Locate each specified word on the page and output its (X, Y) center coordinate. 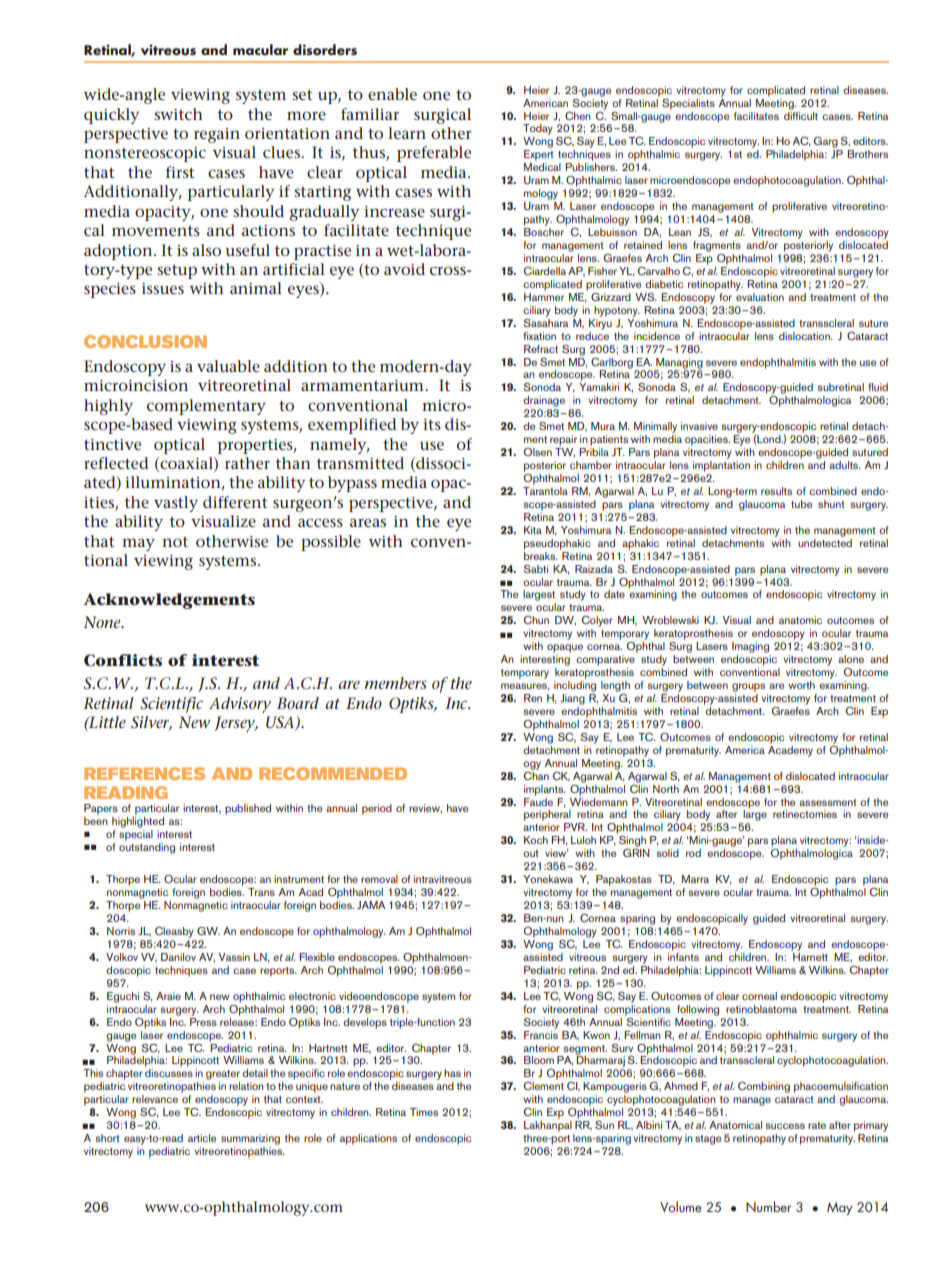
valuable (228, 366)
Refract (541, 349)
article (202, 1138)
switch (178, 114)
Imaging (750, 647)
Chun (536, 620)
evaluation (760, 295)
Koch (536, 840)
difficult (801, 114)
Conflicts (123, 660)
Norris (121, 931)
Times (424, 1112)
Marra (695, 879)
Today (538, 131)
